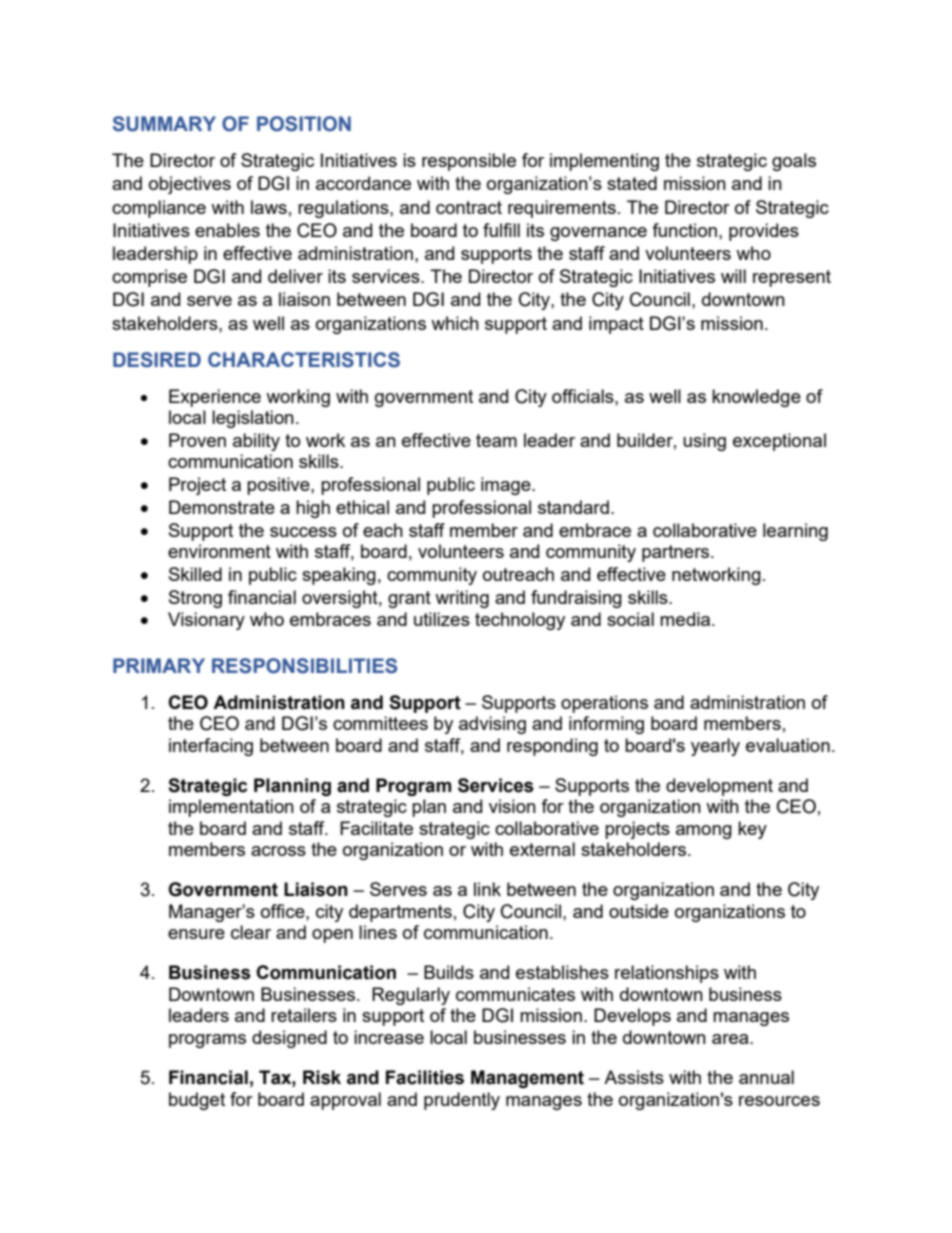 The image size is (952, 1233). Describe the element at coordinates (487, 889) in the document. I see `link` at that location.
